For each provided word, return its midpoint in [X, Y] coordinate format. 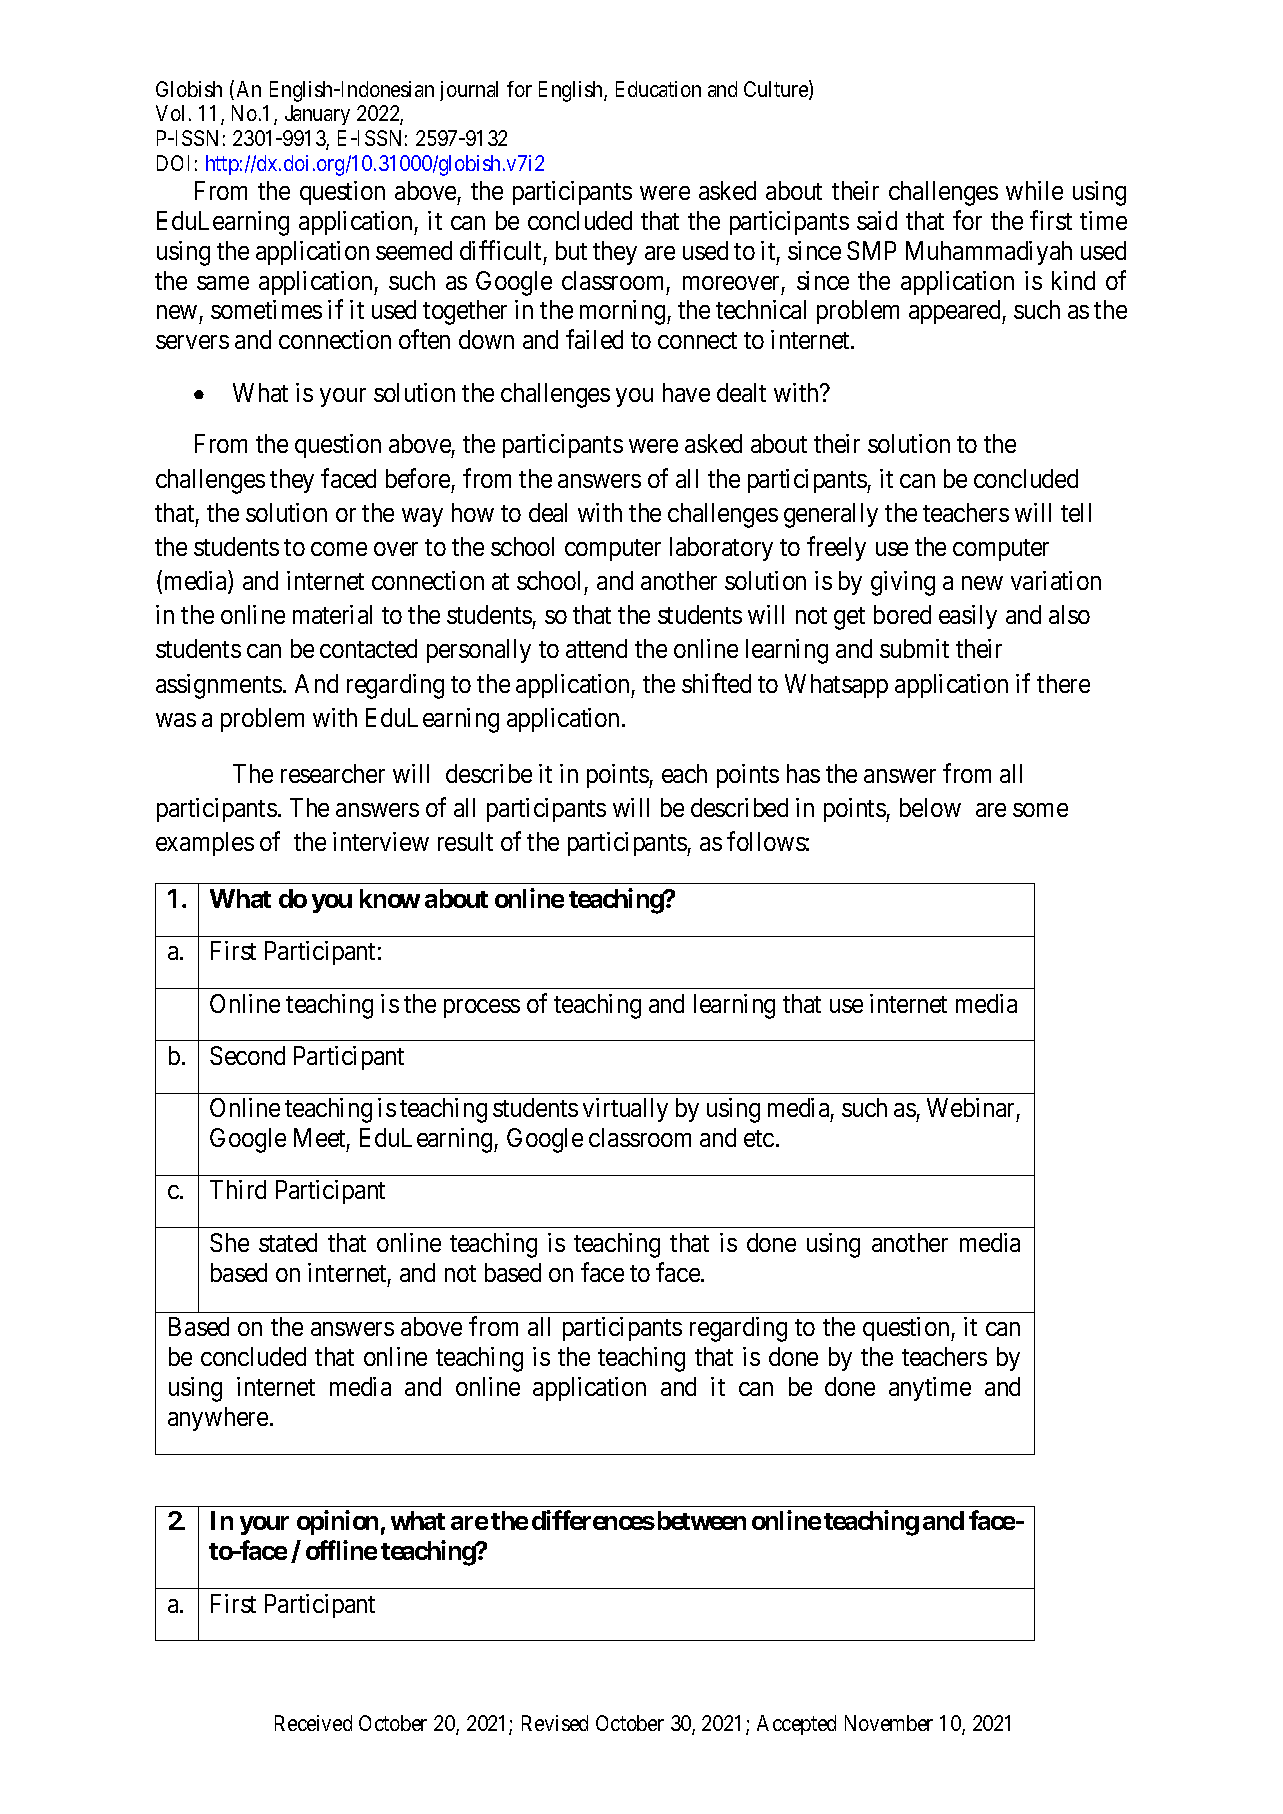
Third [238, 1189]
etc [759, 1138]
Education [658, 89]
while [1034, 190]
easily [968, 617]
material [332, 614]
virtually [625, 1110]
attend [596, 648]
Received [313, 1723]
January [317, 115]
